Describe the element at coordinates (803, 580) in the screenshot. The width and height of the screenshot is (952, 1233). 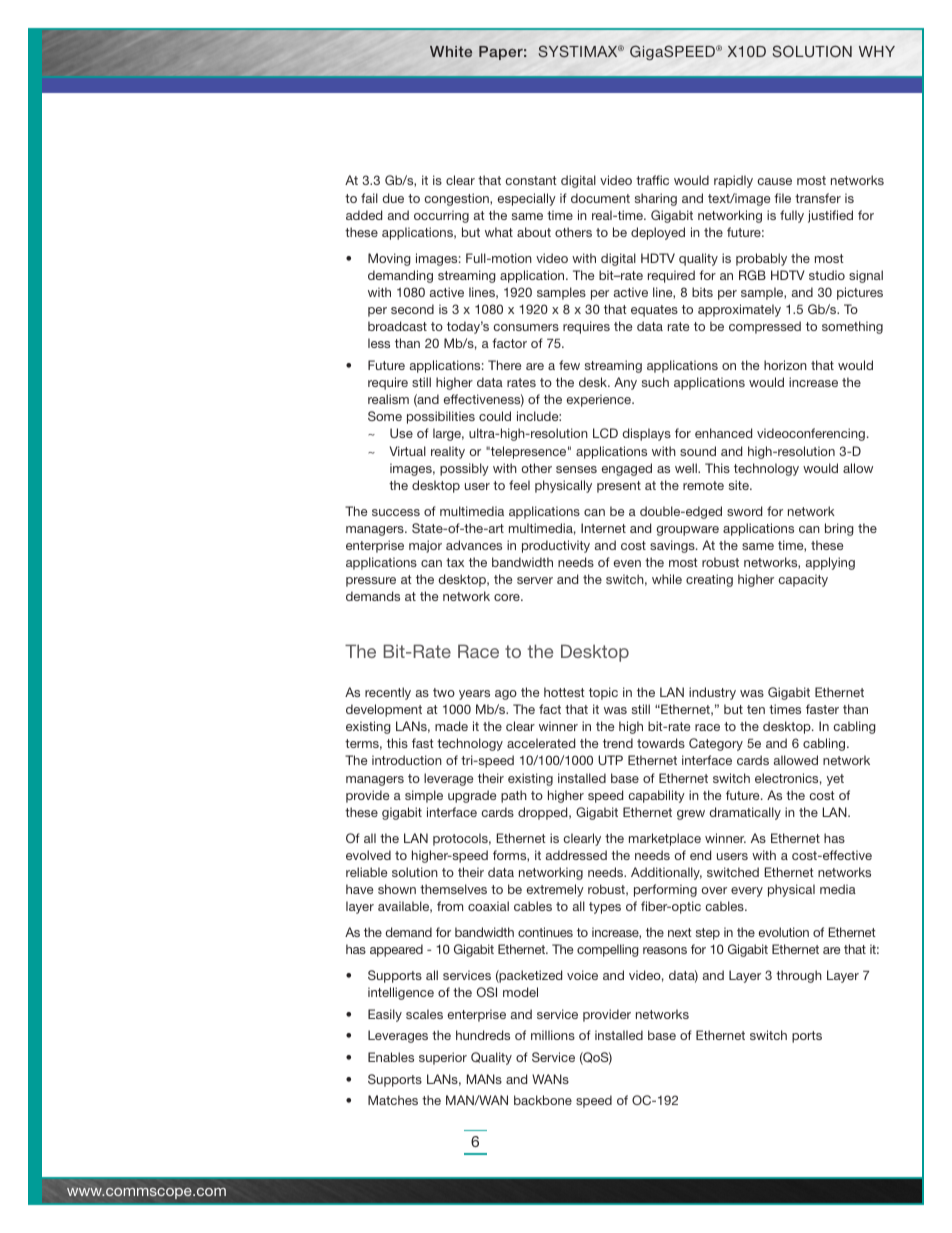
I see `capacity` at that location.
